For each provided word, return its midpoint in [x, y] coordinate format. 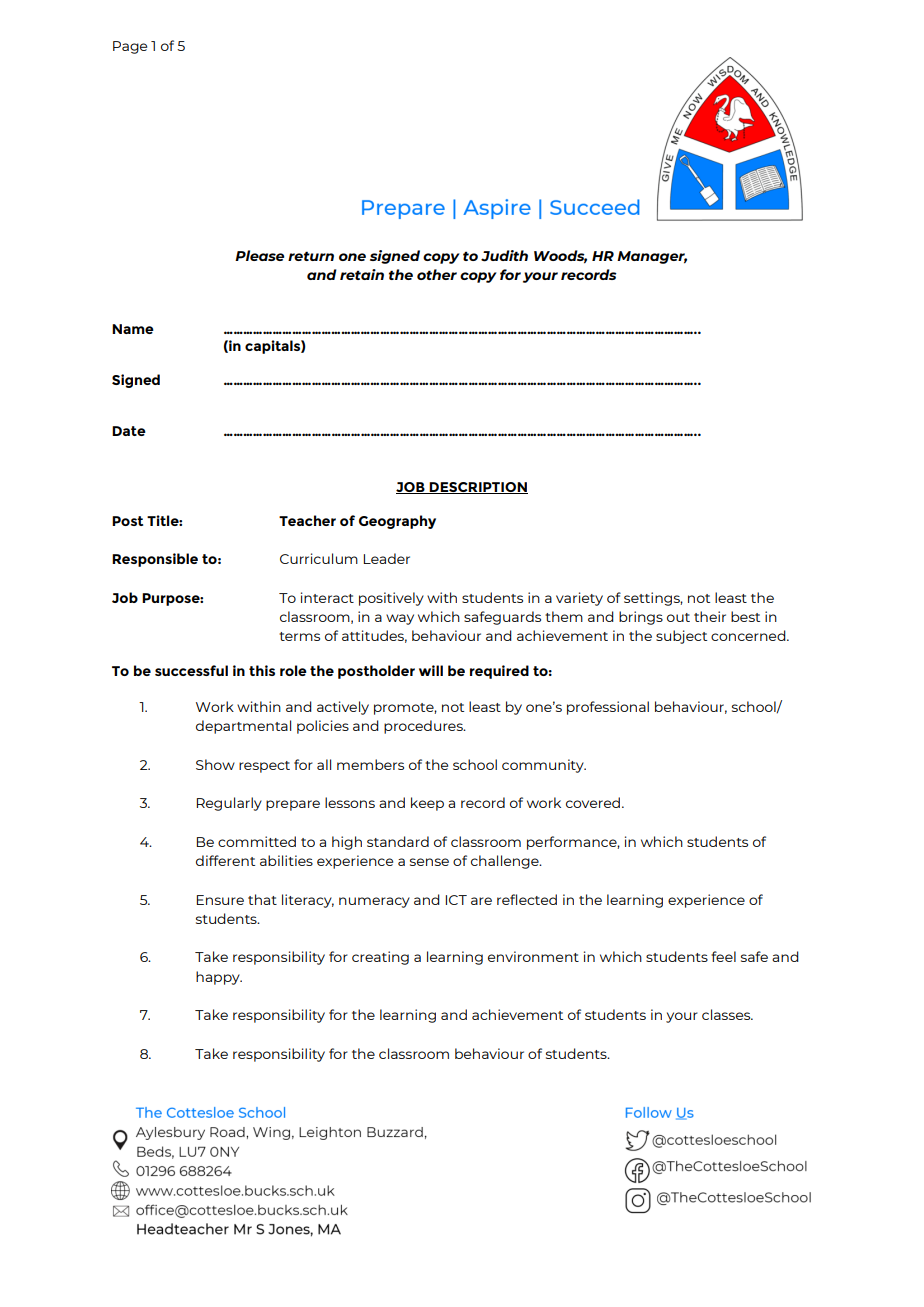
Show [215, 764]
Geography [397, 522]
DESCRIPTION [478, 488]
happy [219, 978]
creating [380, 958]
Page [130, 47]
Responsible [155, 560]
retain [362, 274]
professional [608, 708]
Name [133, 329]
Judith [504, 256]
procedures [424, 727]
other [437, 274]
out [678, 617]
